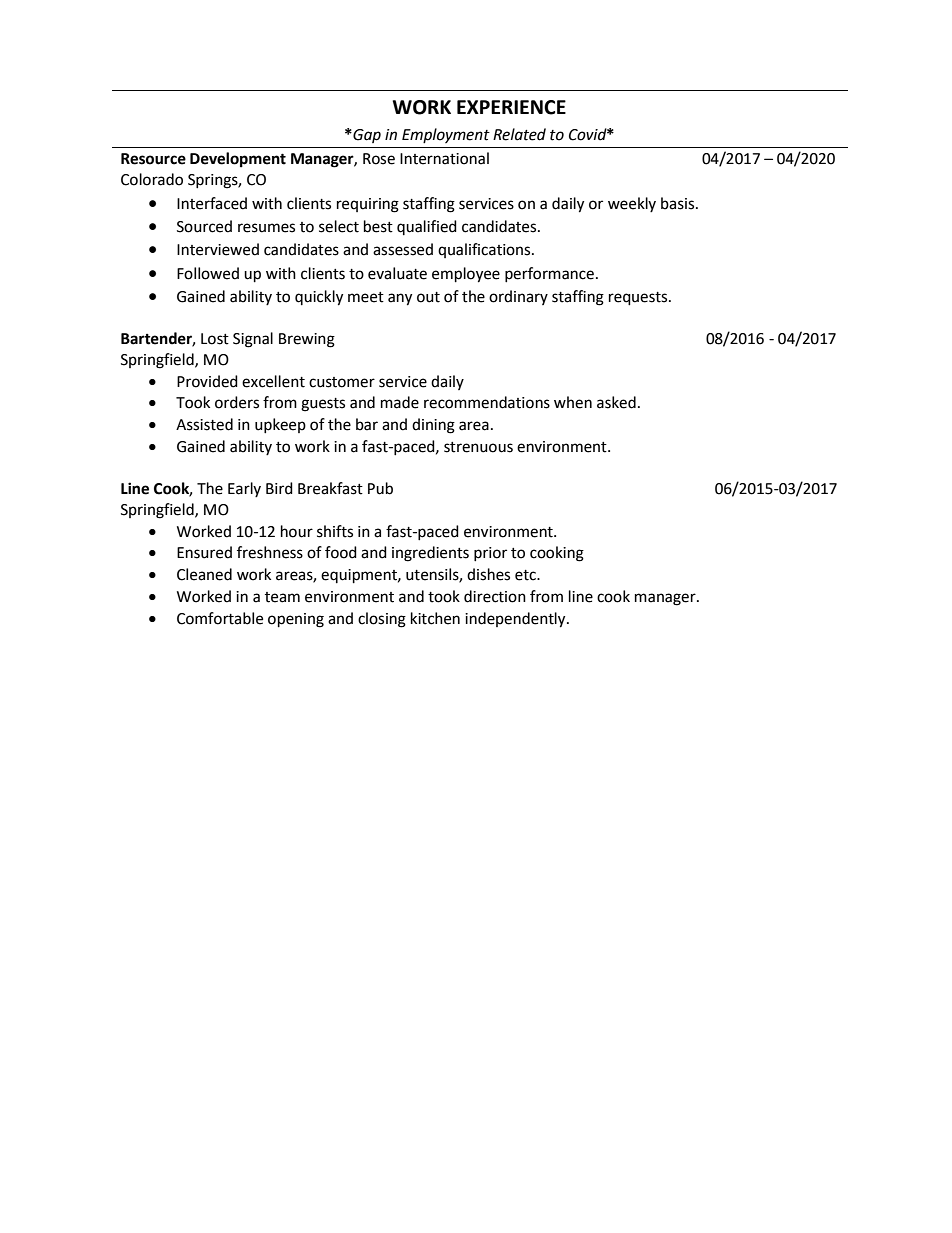  I want to click on Assisted, so click(204, 424).
